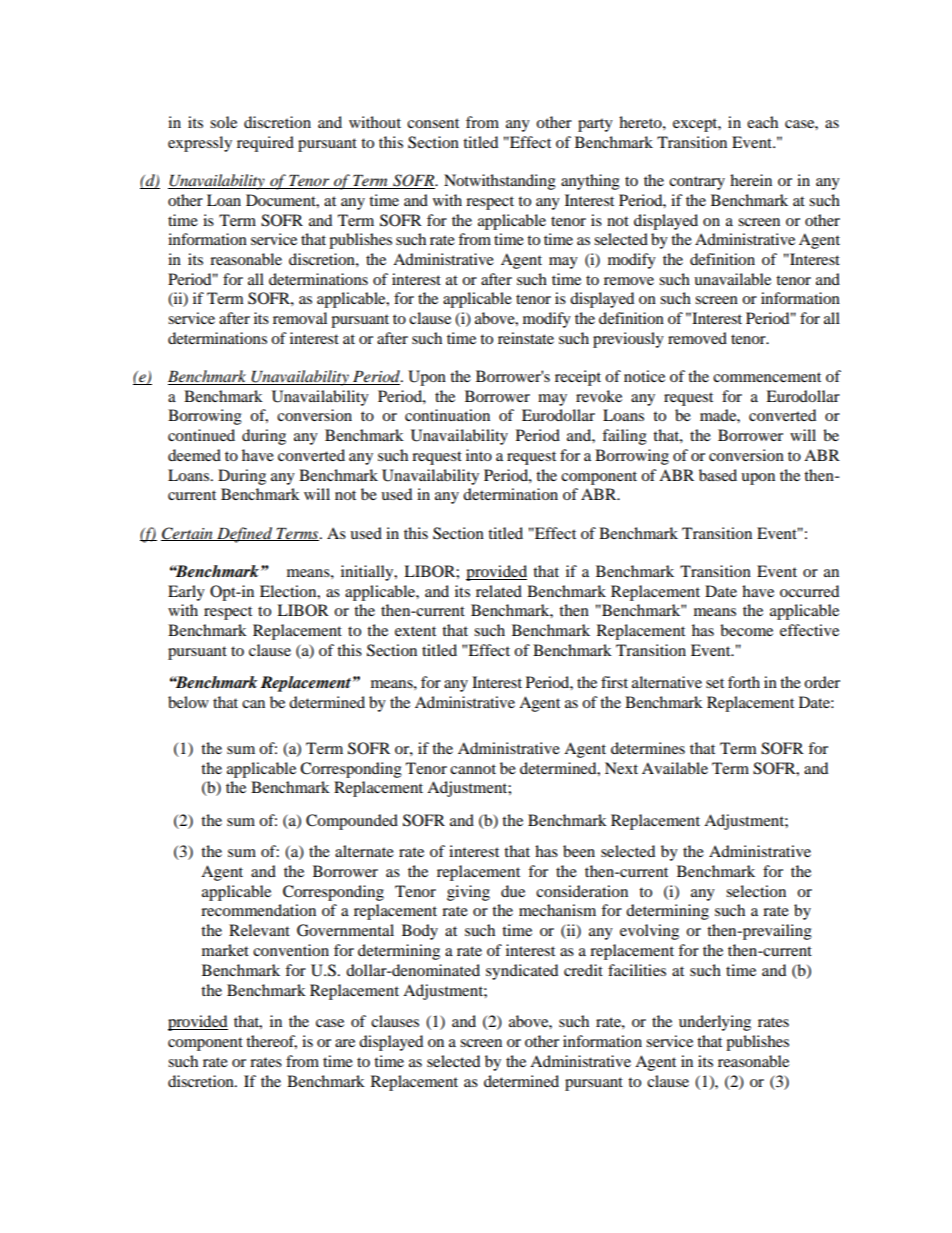 The image size is (952, 1233). What do you see at coordinates (762, 122) in the screenshot?
I see `each` at bounding box center [762, 122].
